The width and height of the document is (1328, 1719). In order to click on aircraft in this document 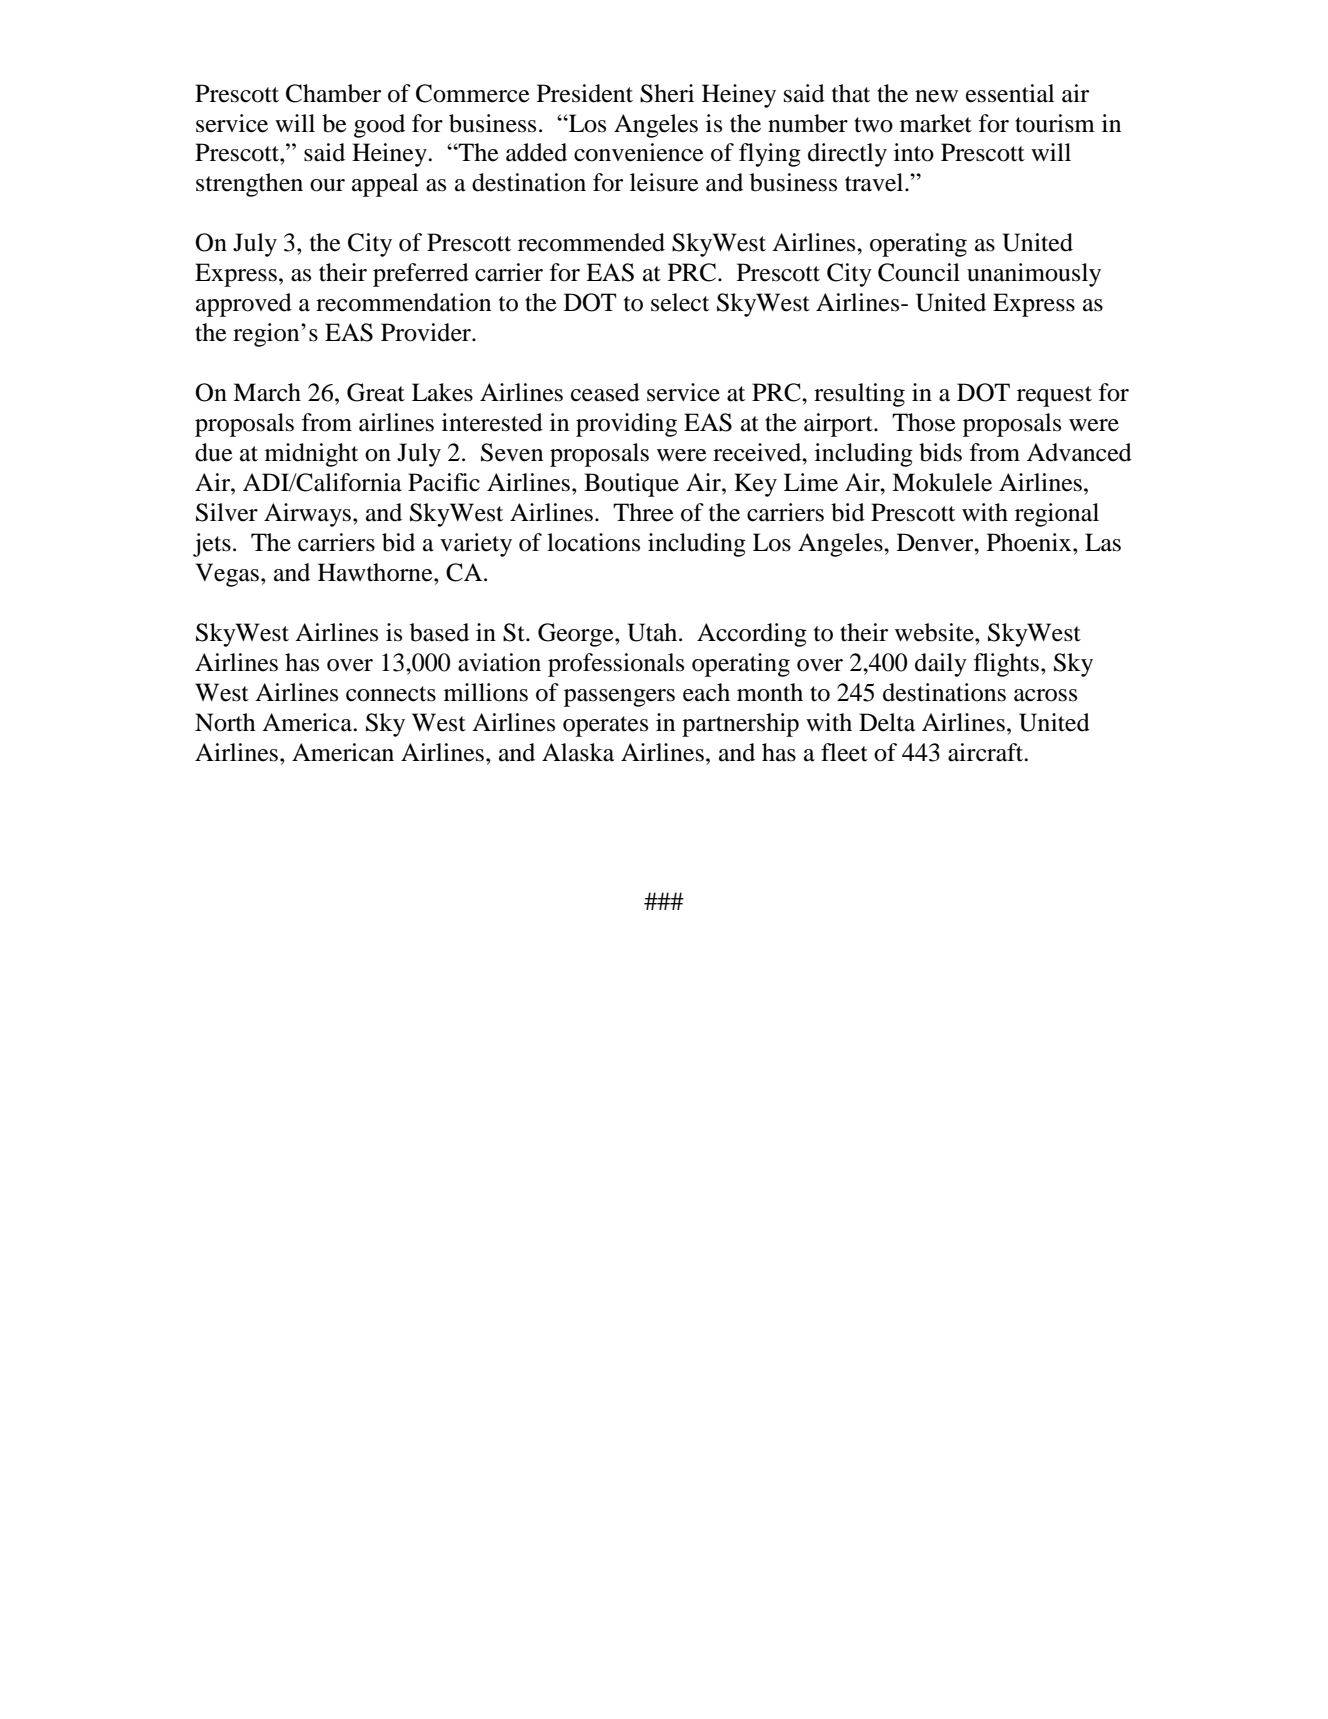, I will do `click(987, 752)`.
